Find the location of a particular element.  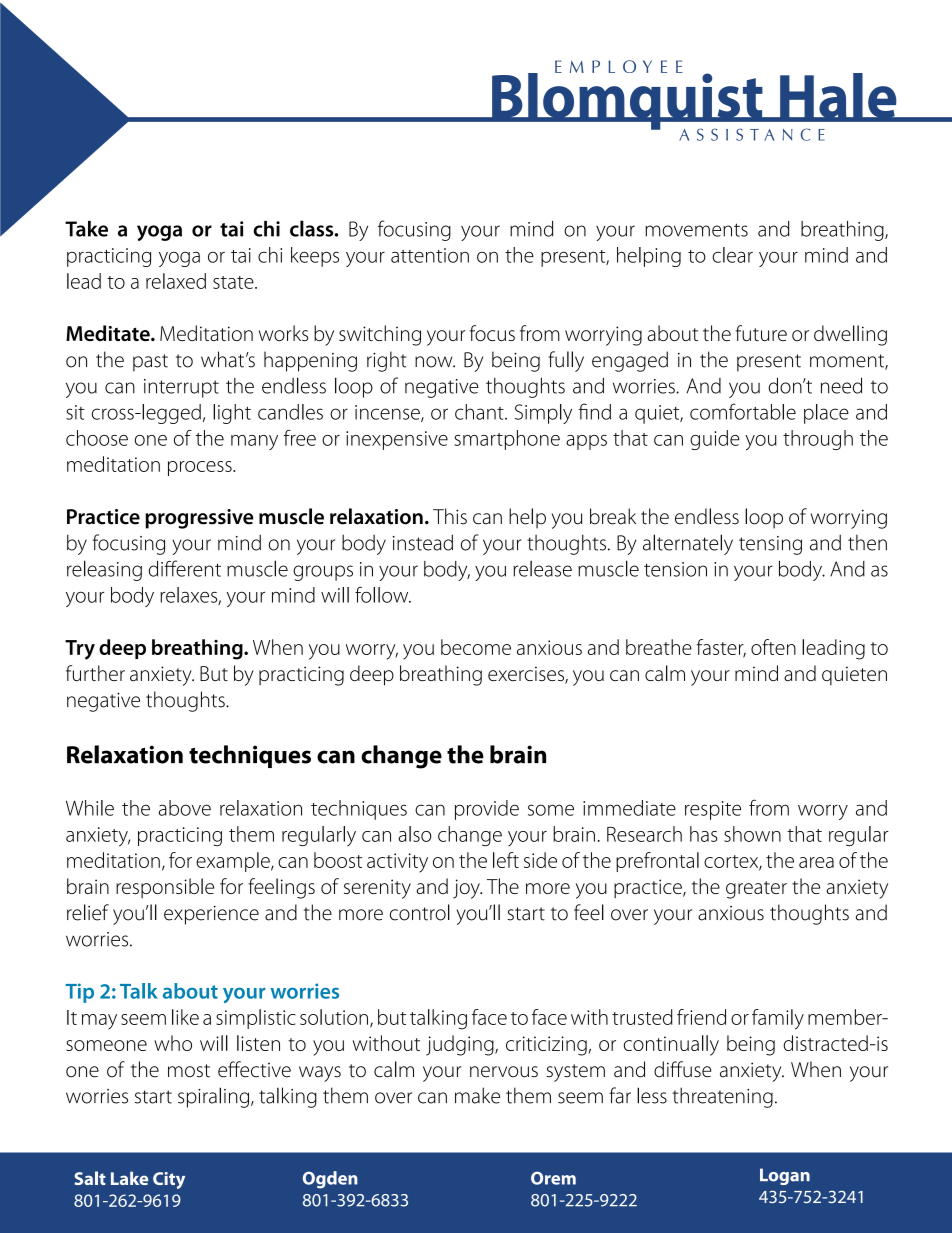

exercises is located at coordinates (527, 675).
